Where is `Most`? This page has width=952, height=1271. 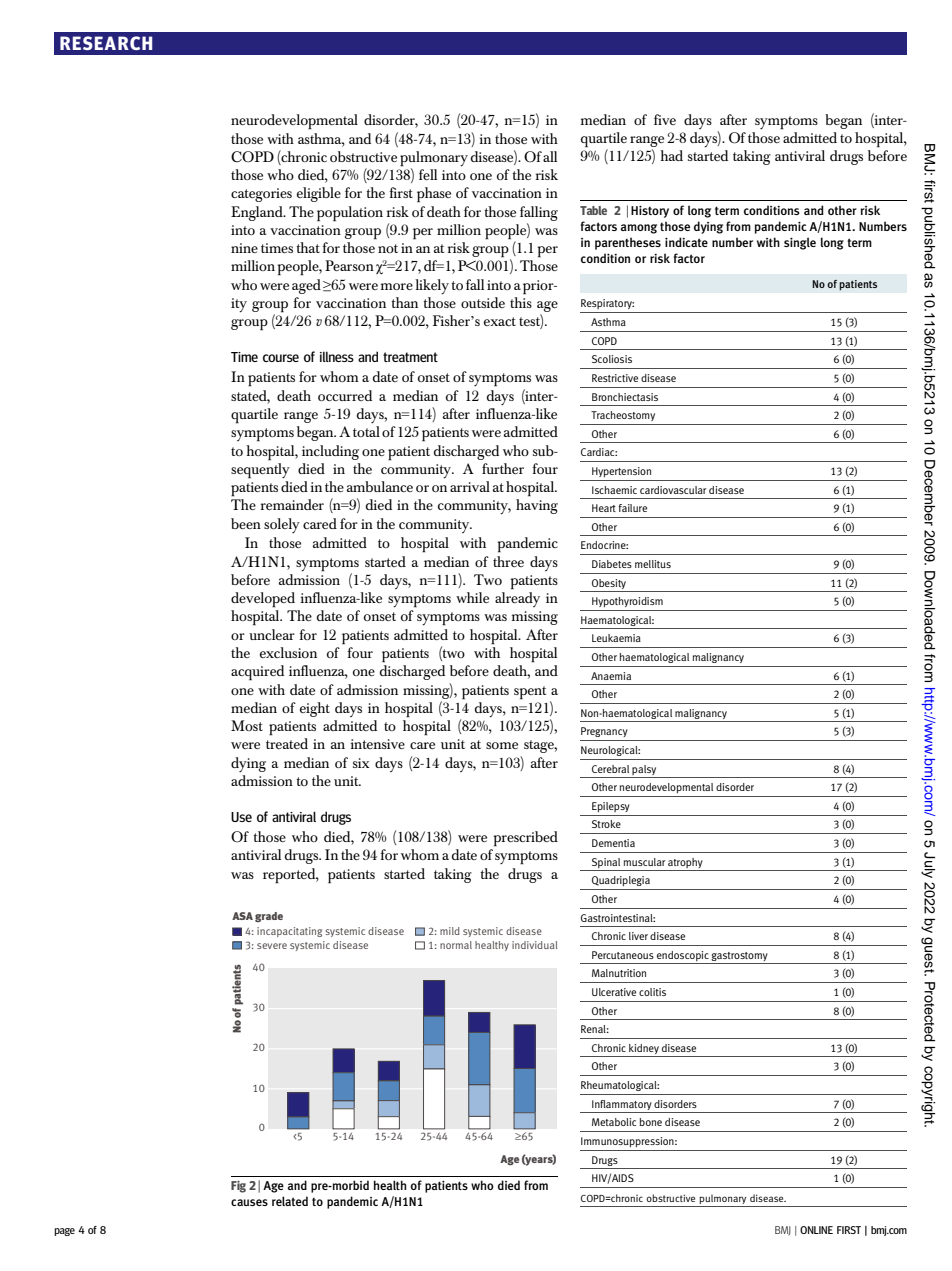
Most is located at coordinates (247, 725).
